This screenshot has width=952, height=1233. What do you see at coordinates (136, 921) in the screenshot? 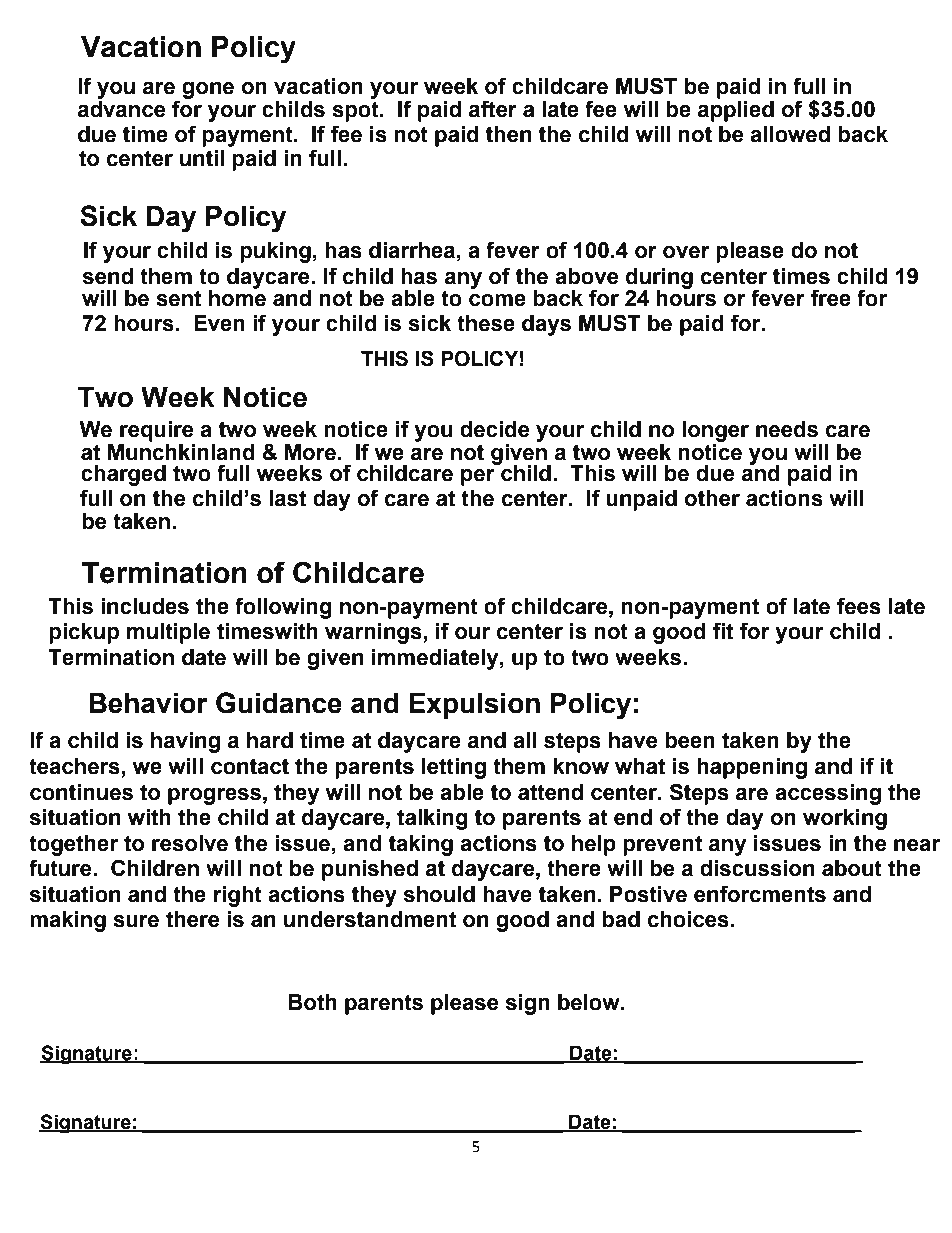
I see `sure` at bounding box center [136, 921].
